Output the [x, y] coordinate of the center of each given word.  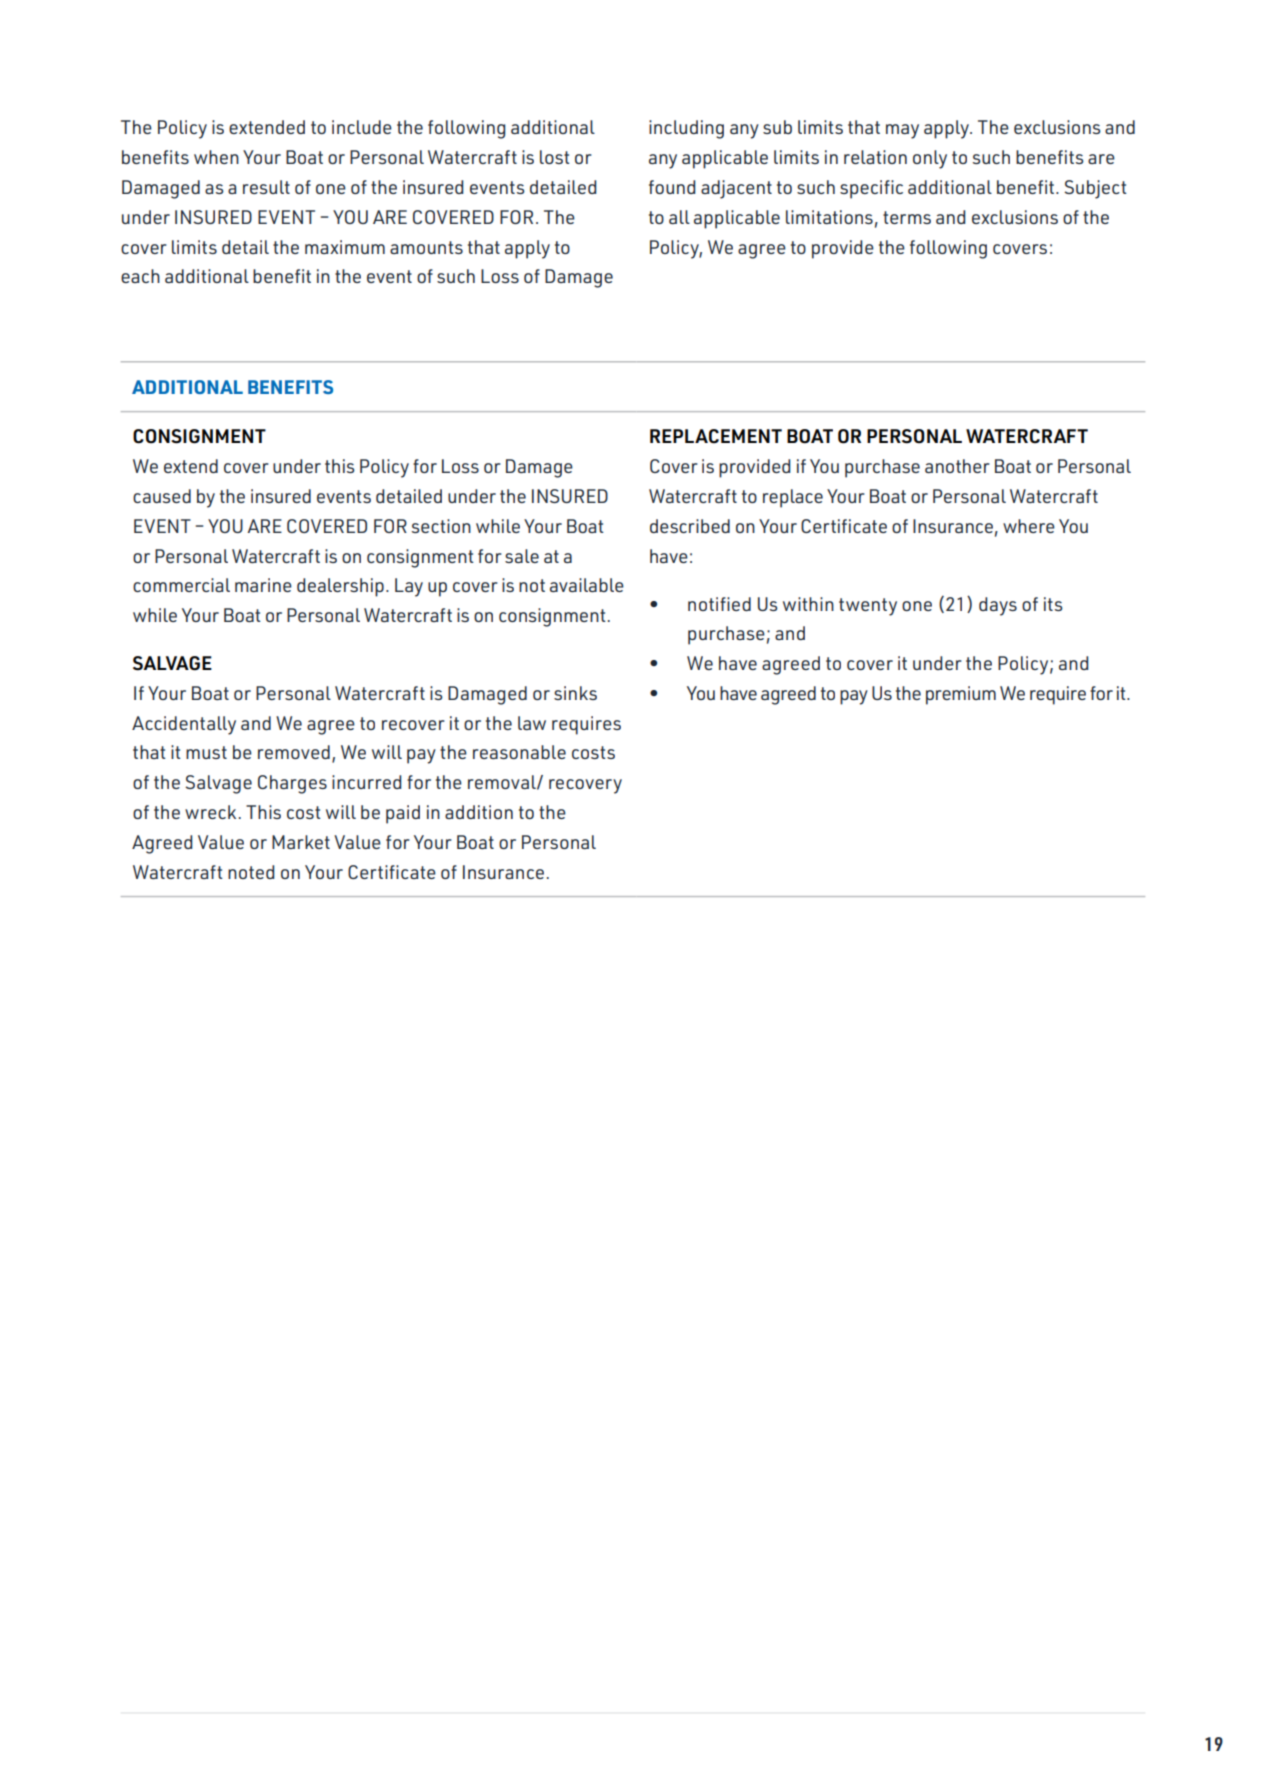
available [587, 585]
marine [263, 585]
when [216, 157]
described [690, 526]
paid [403, 814]
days [998, 606]
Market [301, 842]
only [930, 159]
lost [555, 157]
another [957, 466]
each [140, 276]
